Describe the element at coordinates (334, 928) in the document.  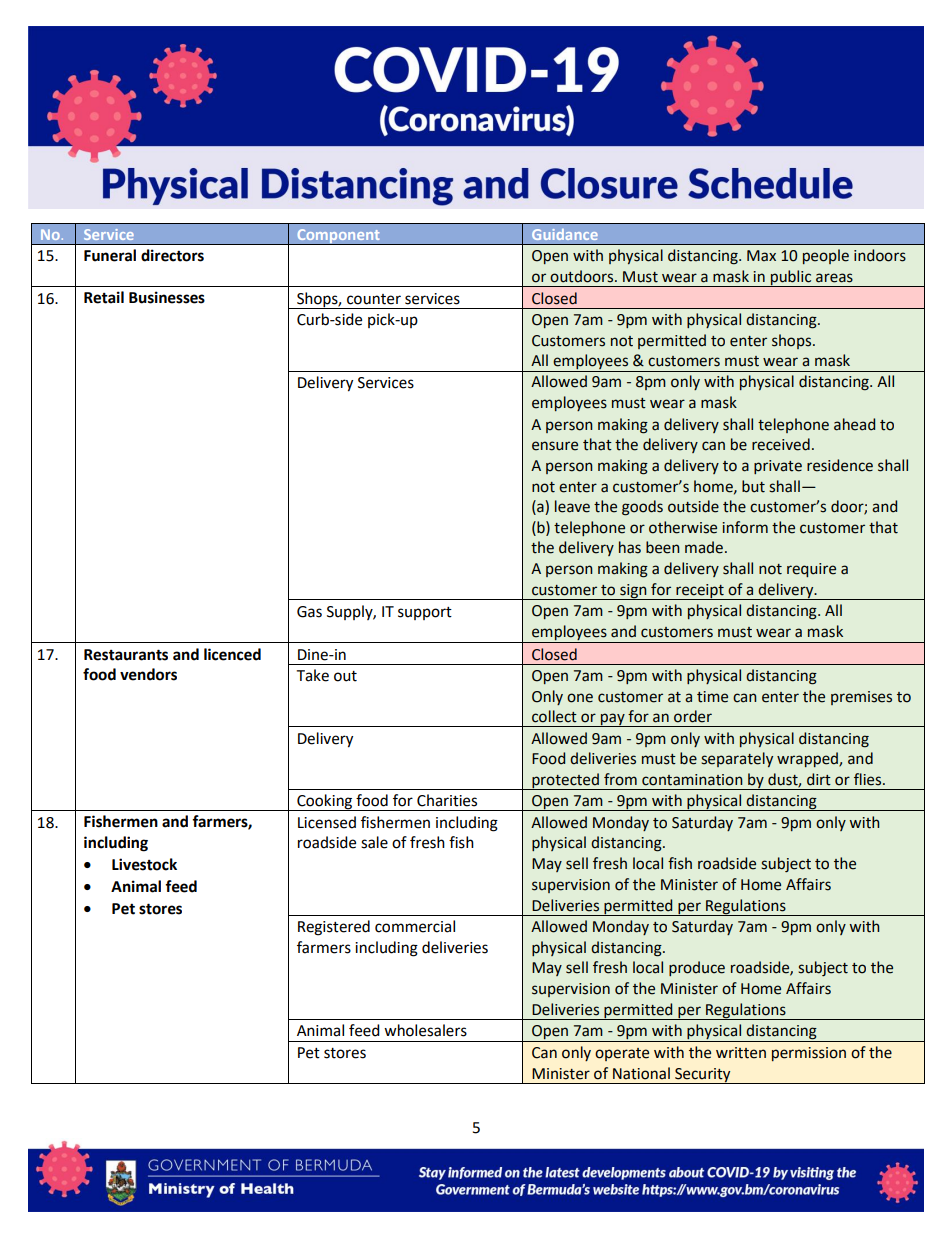
I see `Registered` at that location.
